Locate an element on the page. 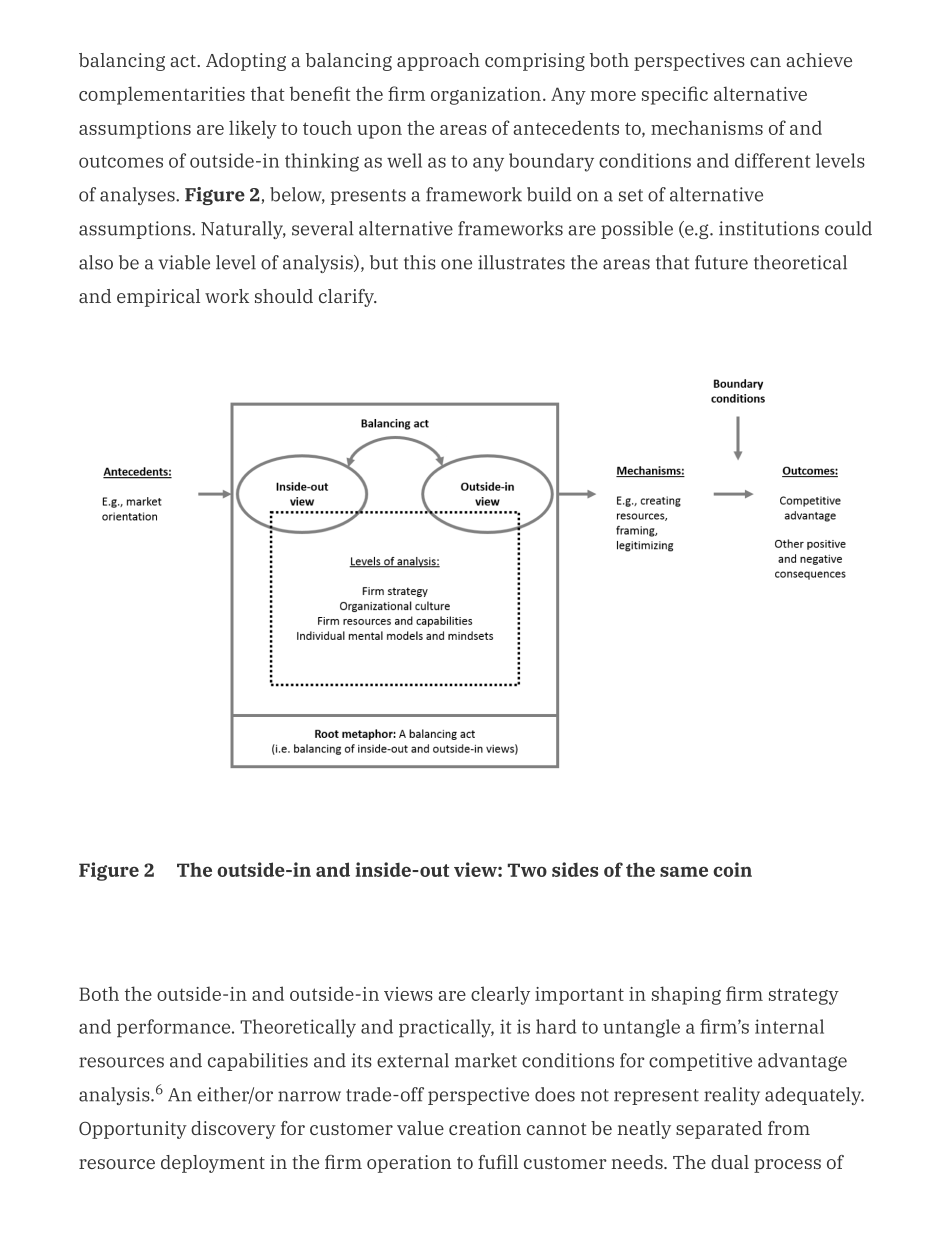 Image resolution: width=952 pixels, height=1233 pixels. mechanisms is located at coordinates (707, 127).
